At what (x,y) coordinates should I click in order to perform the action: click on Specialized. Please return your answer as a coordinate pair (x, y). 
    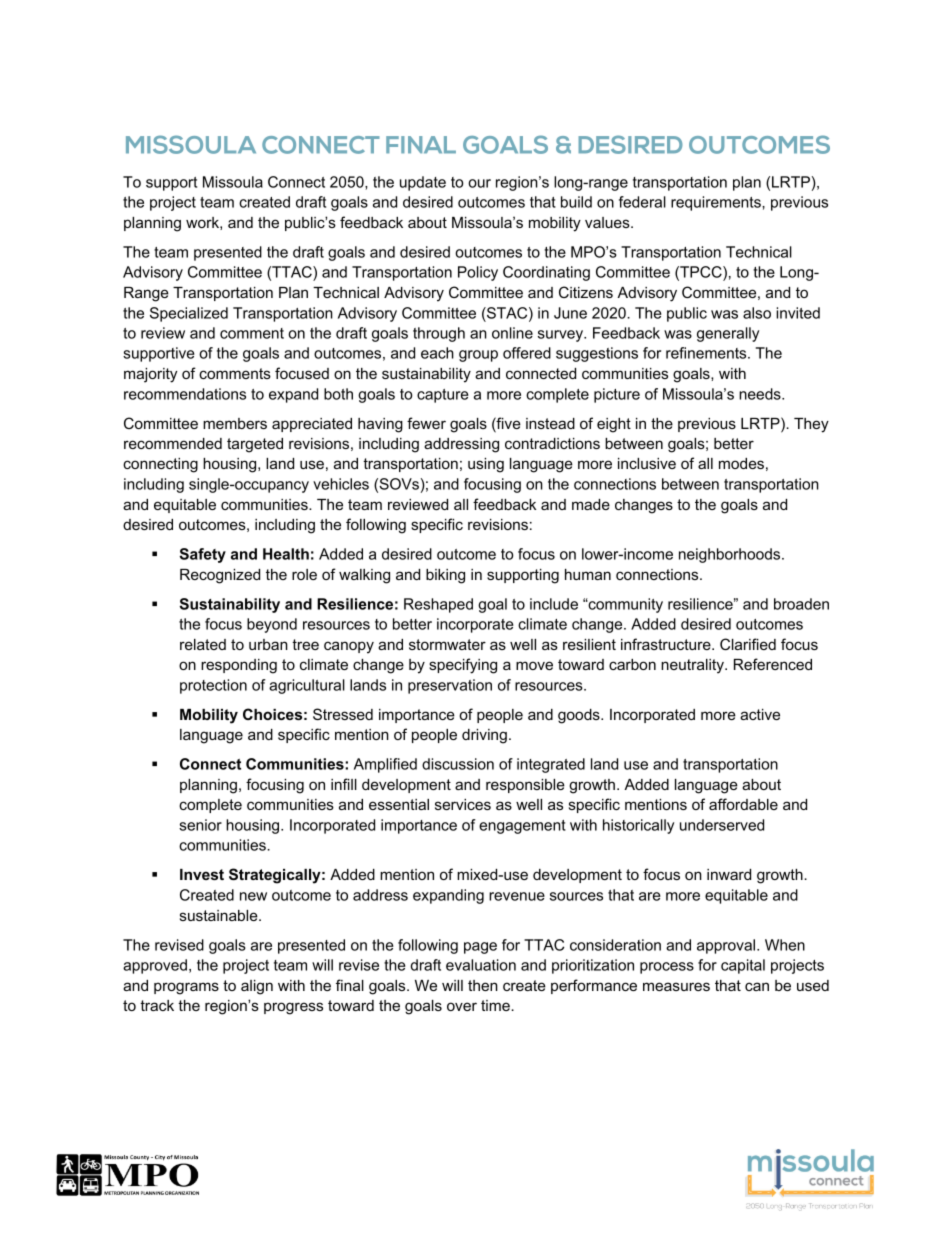
    Looking at the image, I should click on (189, 314).
